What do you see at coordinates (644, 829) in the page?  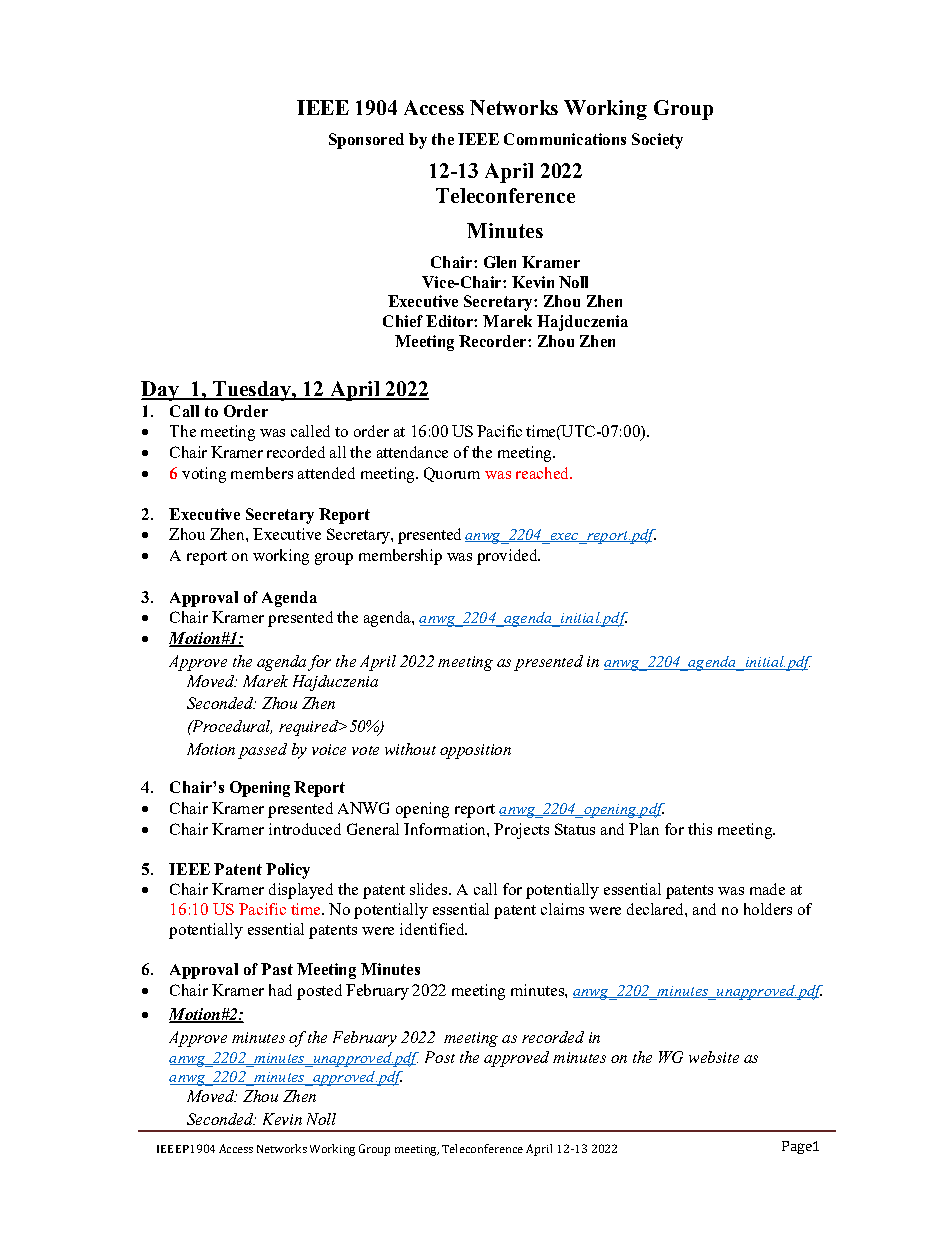 I see `Plan` at bounding box center [644, 829].
